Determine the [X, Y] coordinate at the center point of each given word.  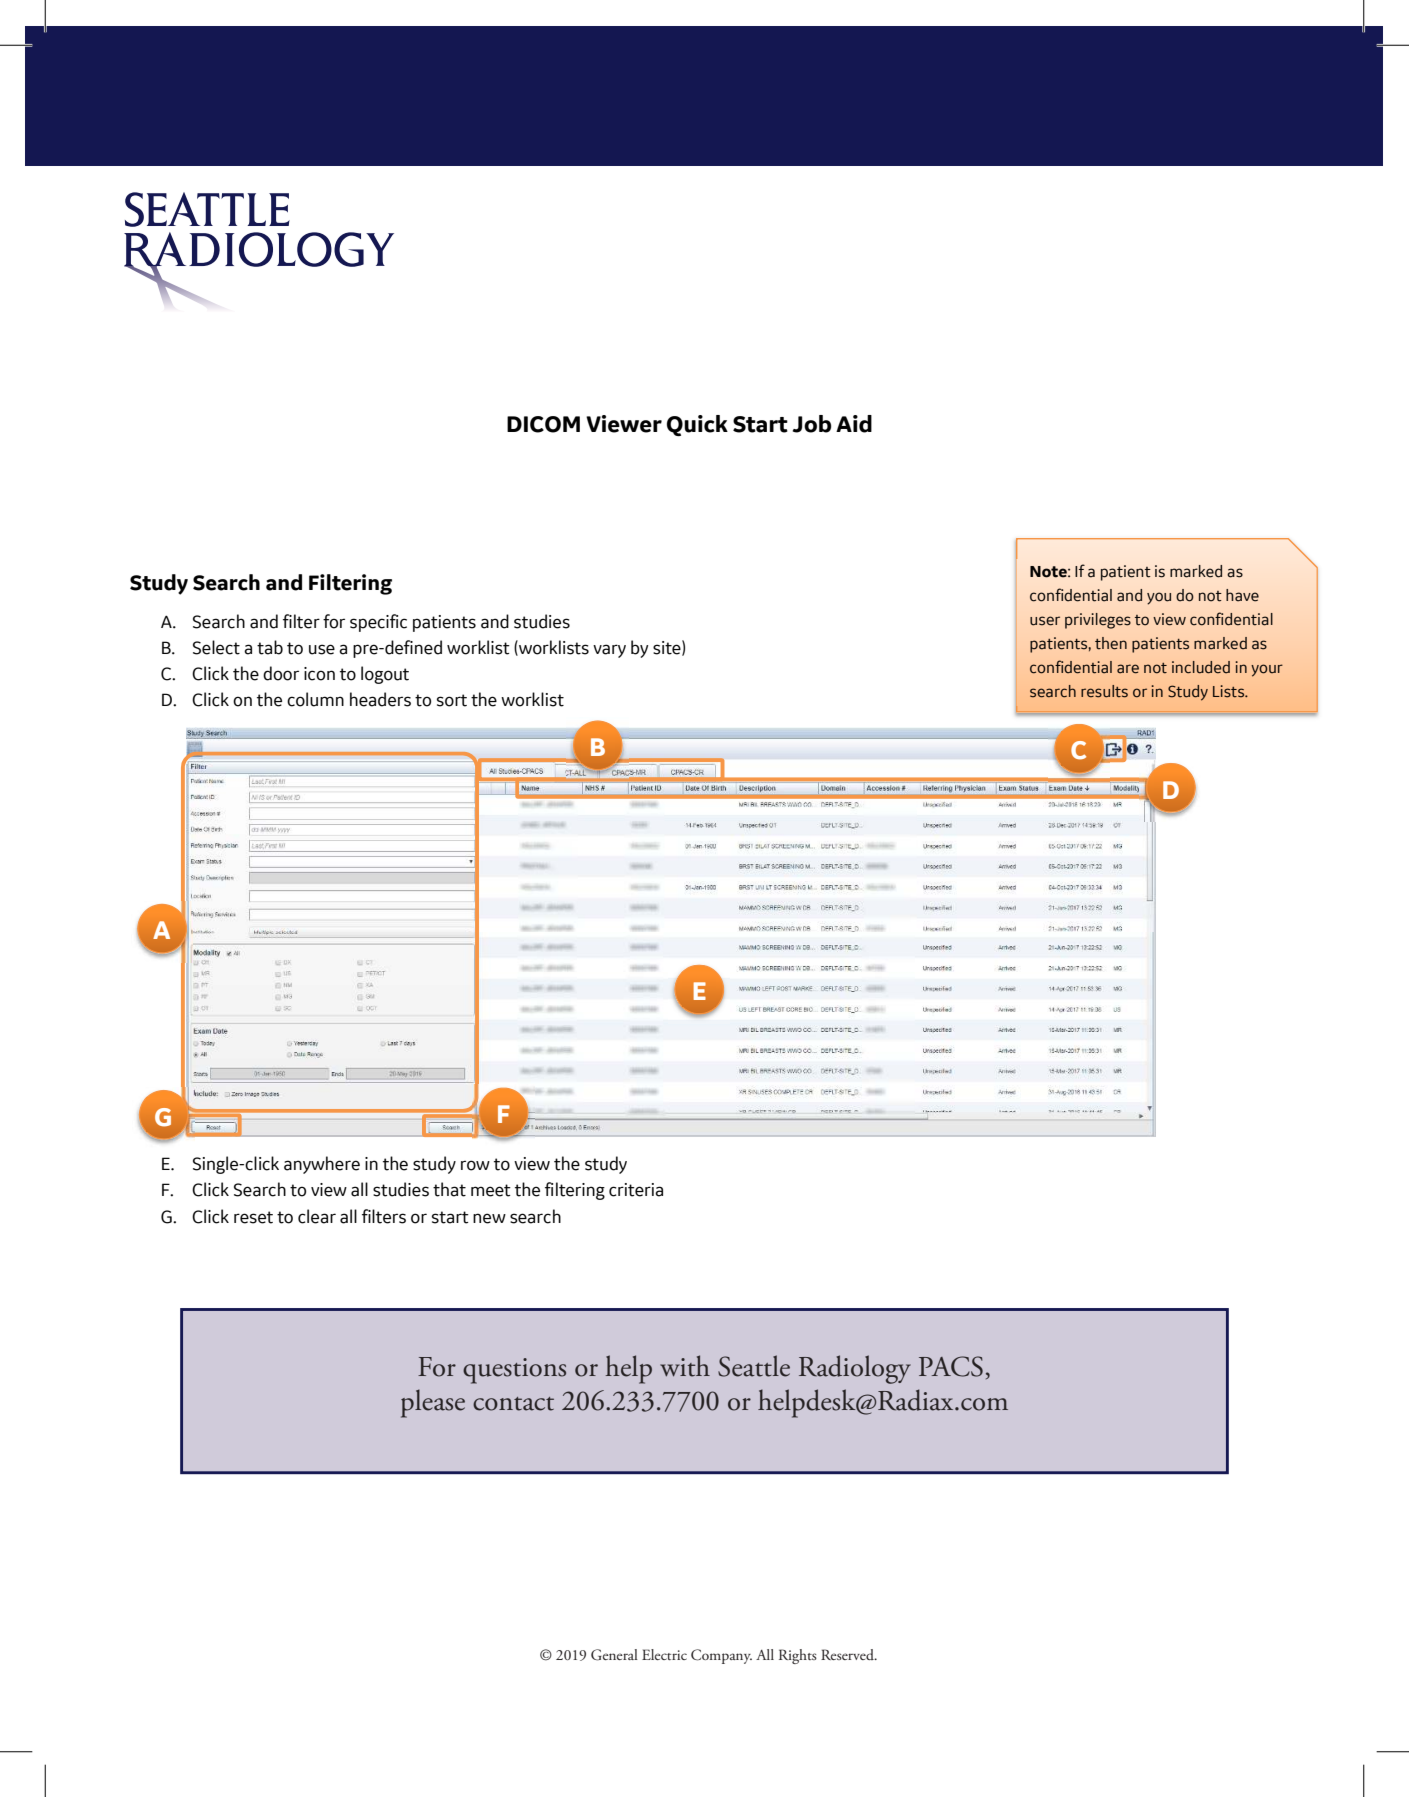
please [433, 1403]
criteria [636, 1190]
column [315, 699]
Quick [697, 425]
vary [609, 651]
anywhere [322, 1165]
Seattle [754, 1366]
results [1104, 691]
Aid [854, 424]
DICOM [543, 424]
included [1201, 667]
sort [452, 700]
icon [319, 674]
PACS [951, 1366]
